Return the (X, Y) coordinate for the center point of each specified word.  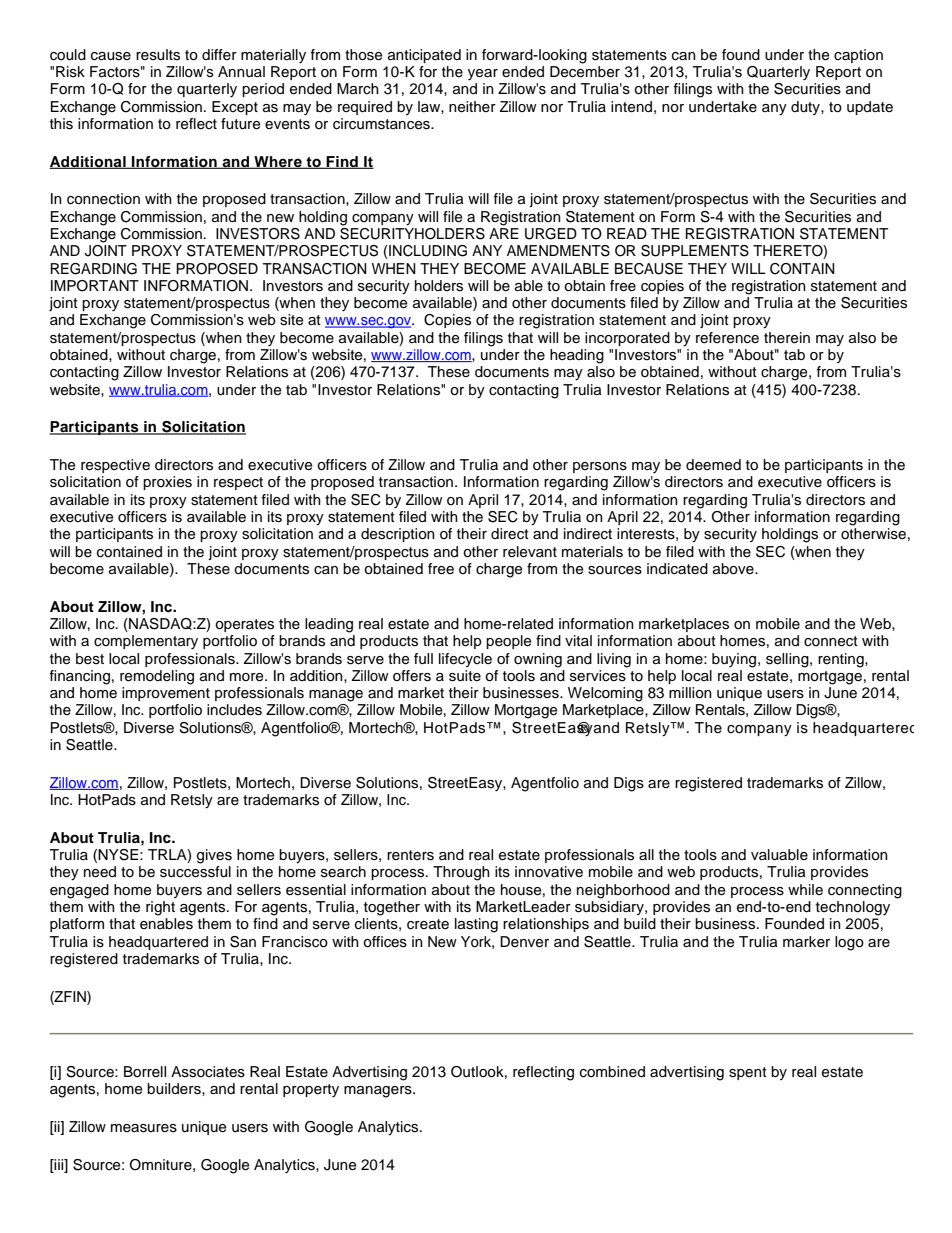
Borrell (145, 1071)
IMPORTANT (95, 286)
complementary (146, 642)
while (805, 890)
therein (787, 338)
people (508, 642)
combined (612, 1072)
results (158, 55)
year (483, 74)
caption (858, 56)
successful (195, 872)
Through (461, 873)
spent (748, 1073)
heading (577, 356)
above (734, 569)
